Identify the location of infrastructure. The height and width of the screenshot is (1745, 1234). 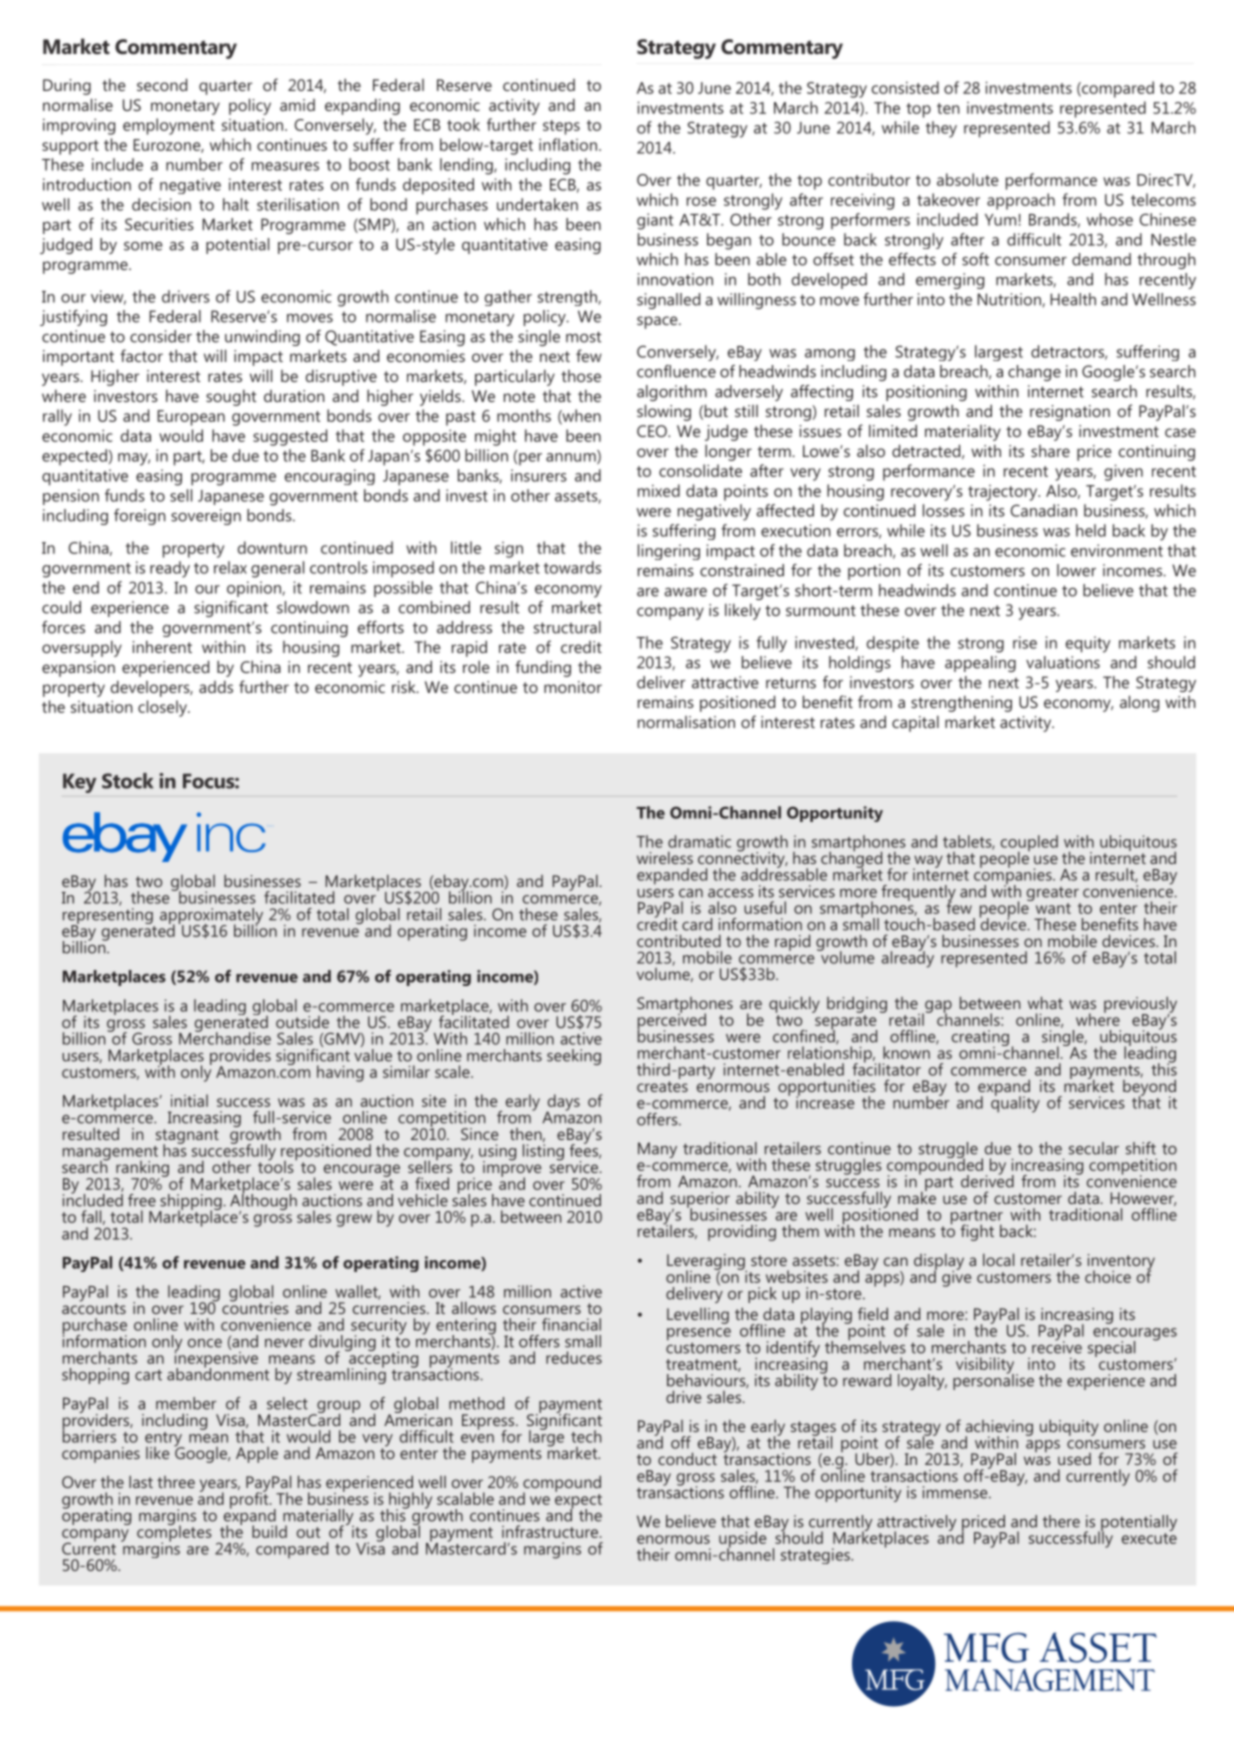
(551, 1531).
